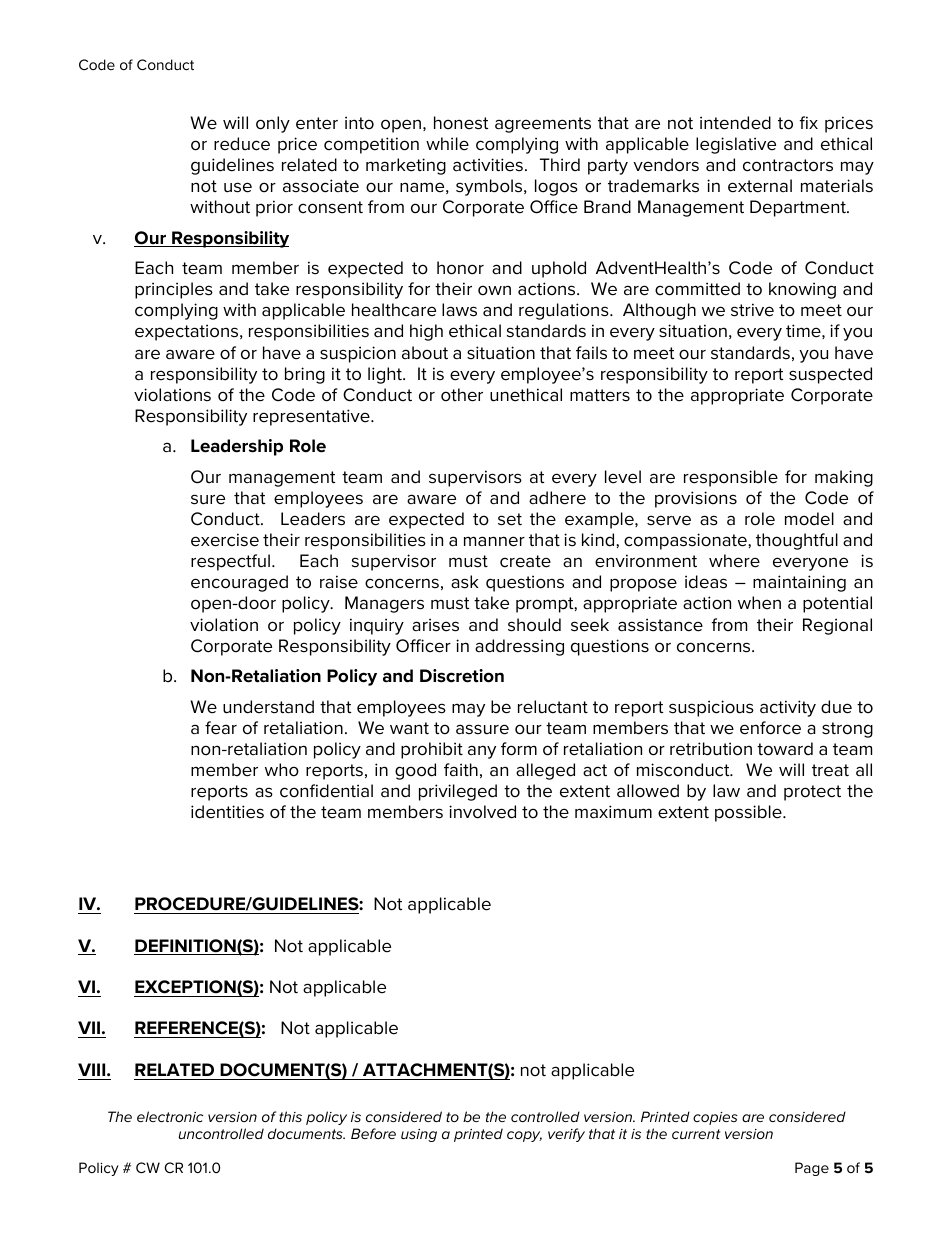 The width and height of the screenshot is (952, 1233). Describe the element at coordinates (488, 165) in the screenshot. I see `activities` at that location.
